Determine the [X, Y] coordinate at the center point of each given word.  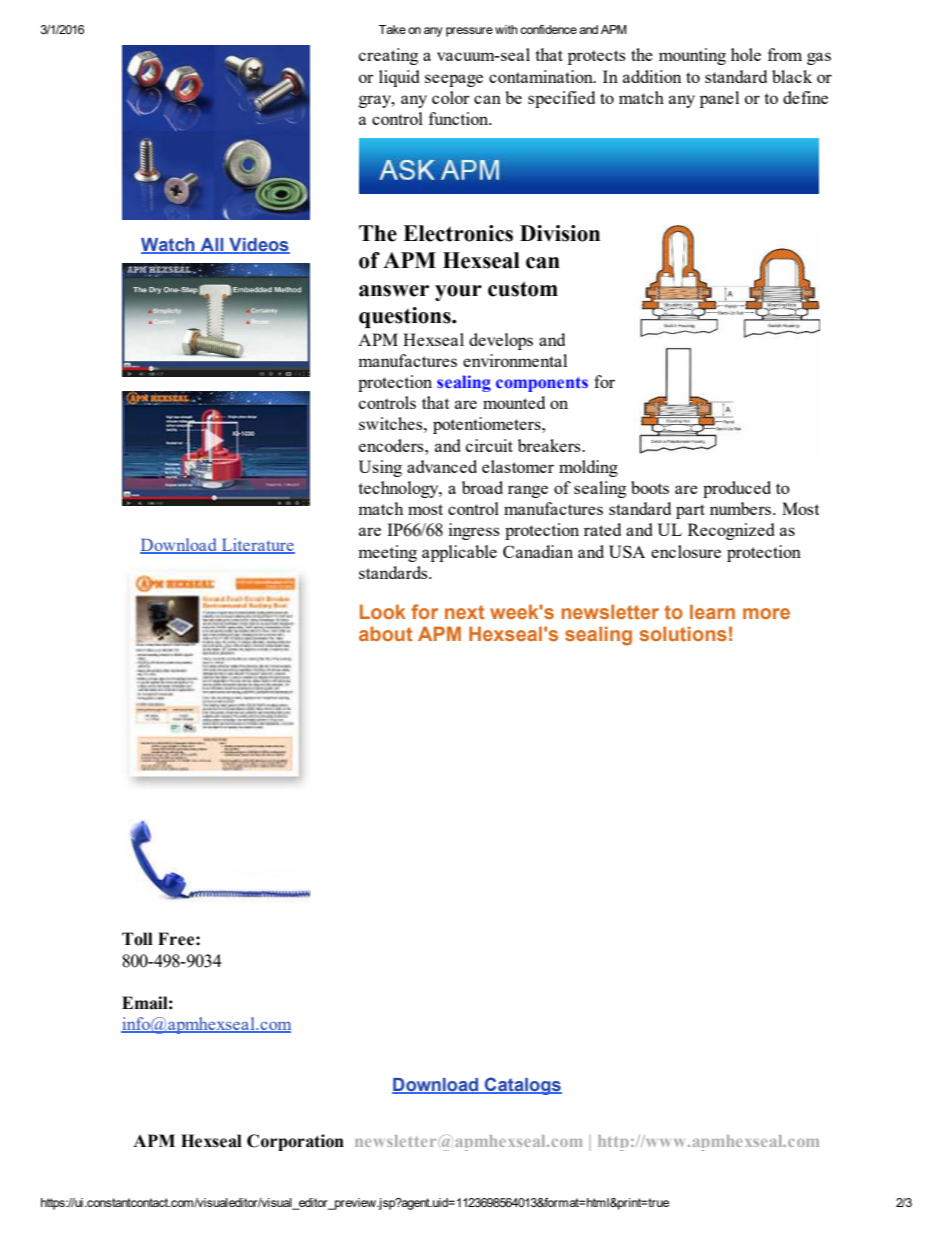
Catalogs [522, 1086]
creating [388, 56]
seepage [454, 80]
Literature [257, 546]
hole [746, 54]
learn [712, 611]
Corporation [295, 1142]
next [465, 612]
